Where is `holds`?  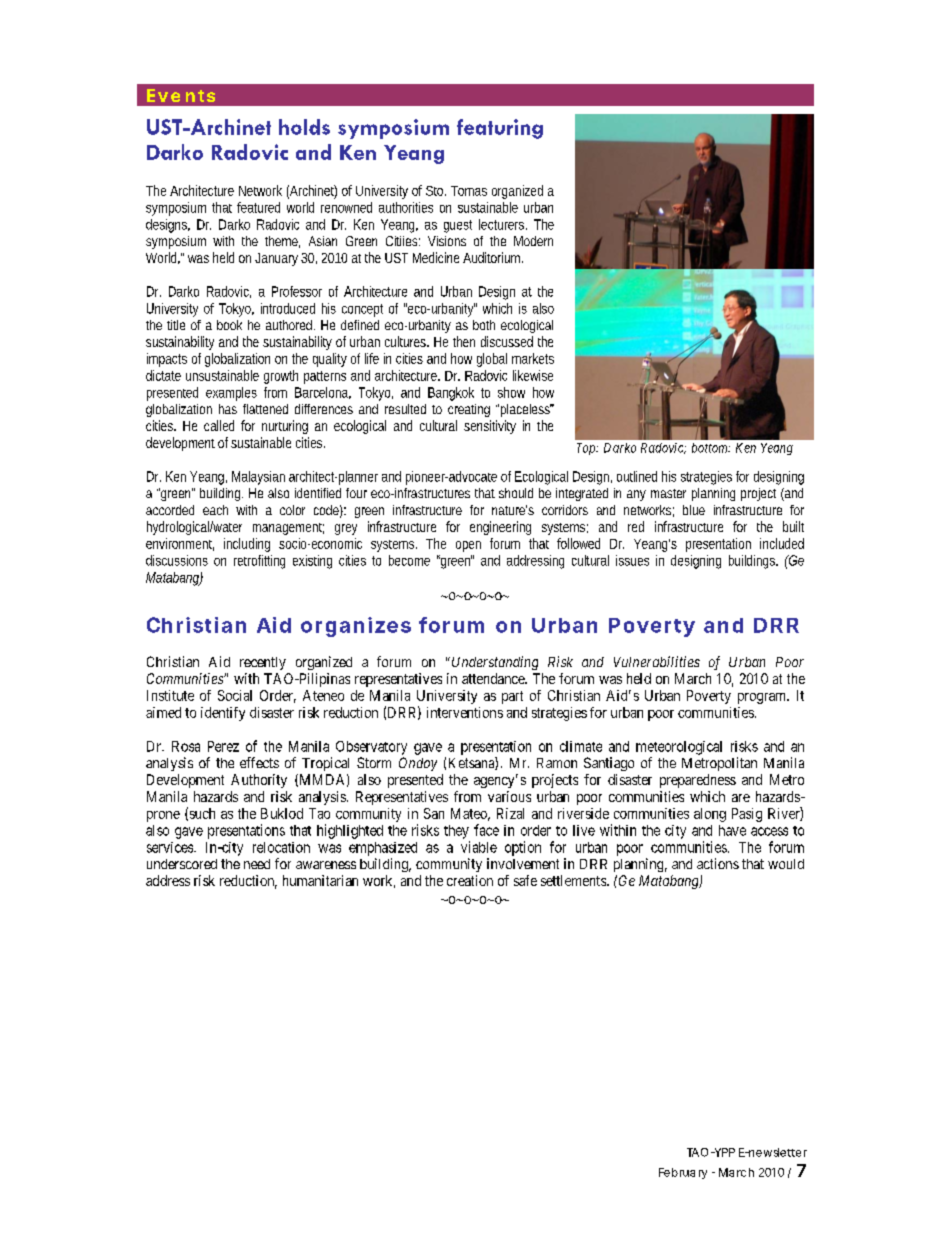
holds is located at coordinates (304, 127).
